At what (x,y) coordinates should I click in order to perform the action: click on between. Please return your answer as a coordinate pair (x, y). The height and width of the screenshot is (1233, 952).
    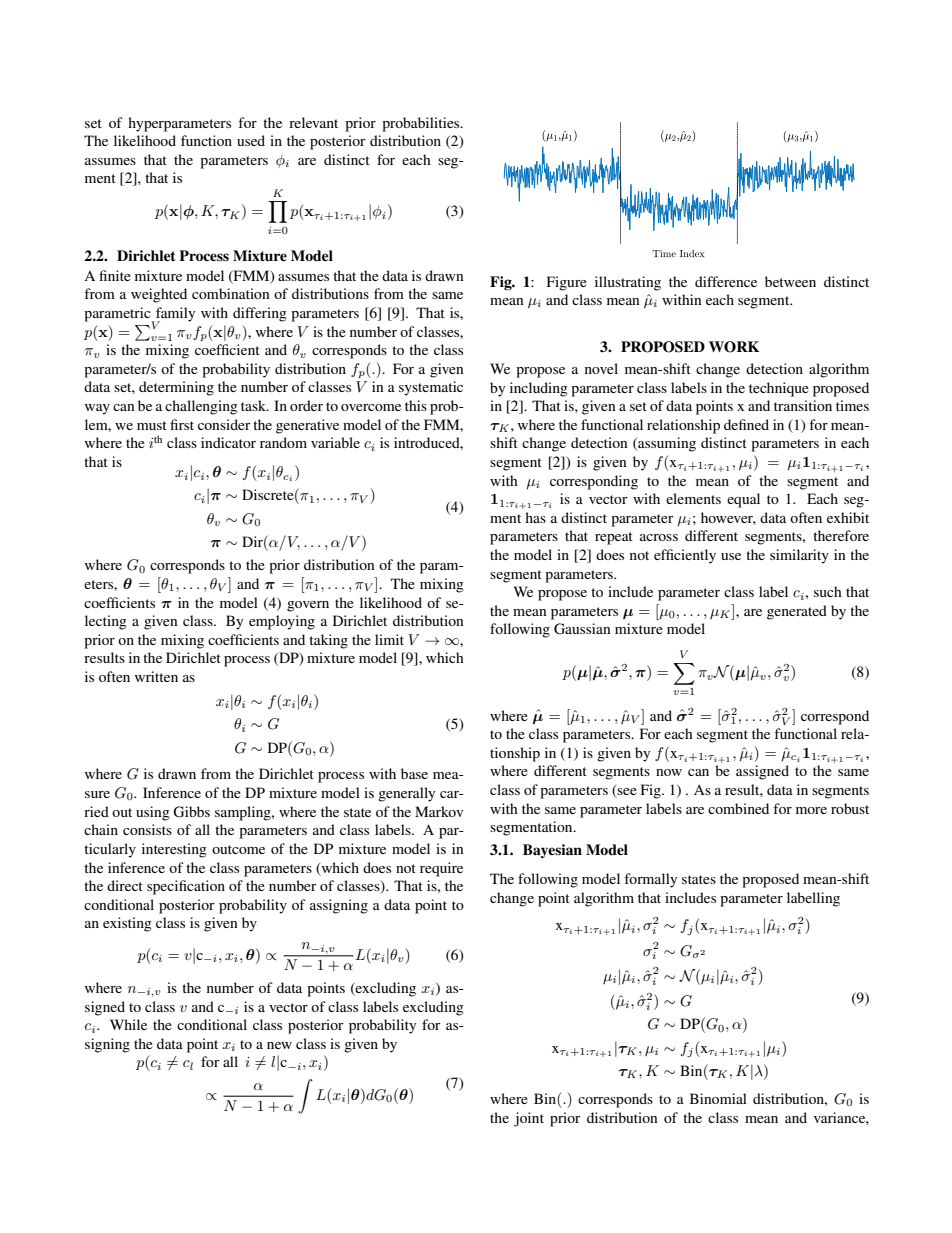
    Looking at the image, I should click on (790, 281).
